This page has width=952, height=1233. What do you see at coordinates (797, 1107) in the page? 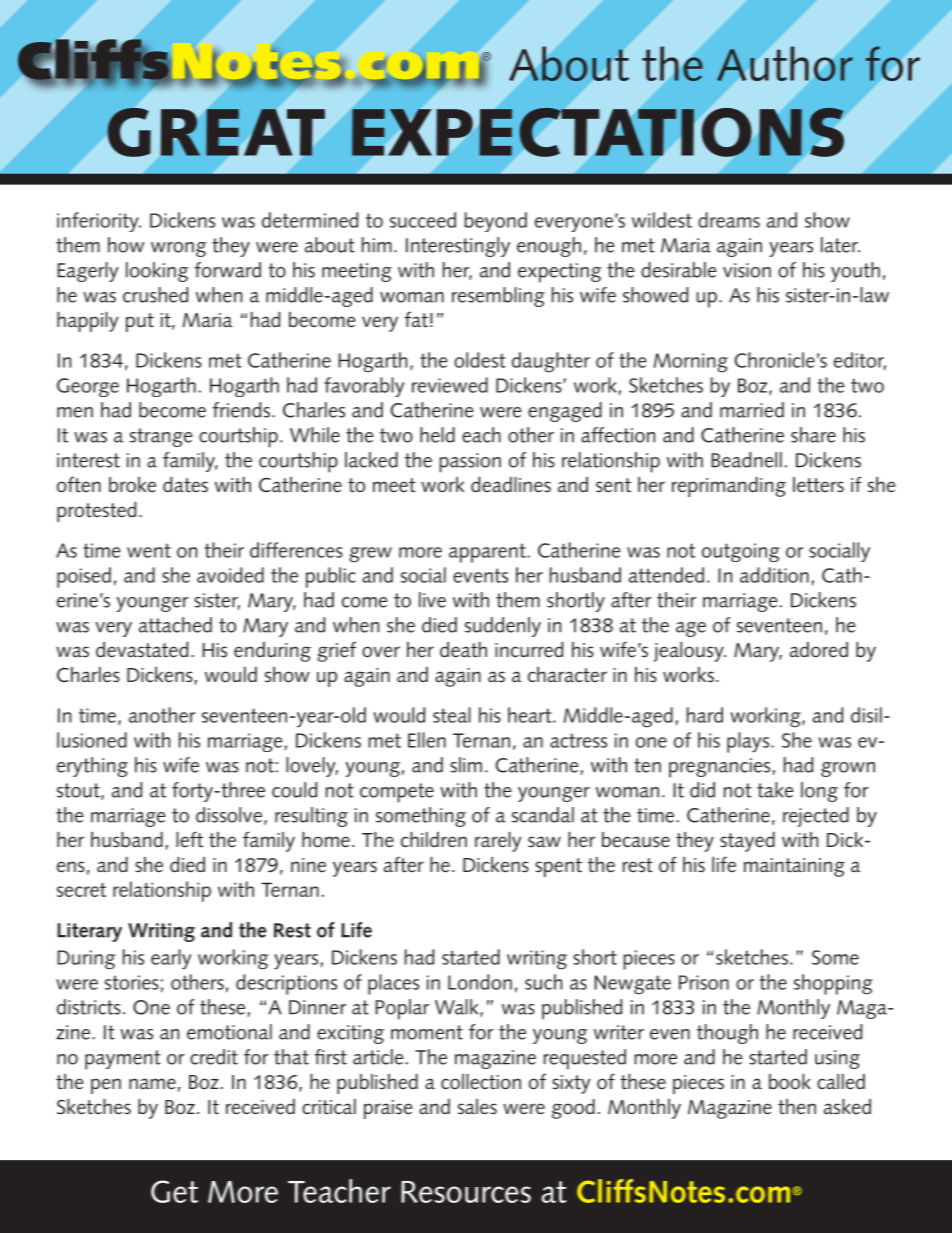
I see `then` at bounding box center [797, 1107].
